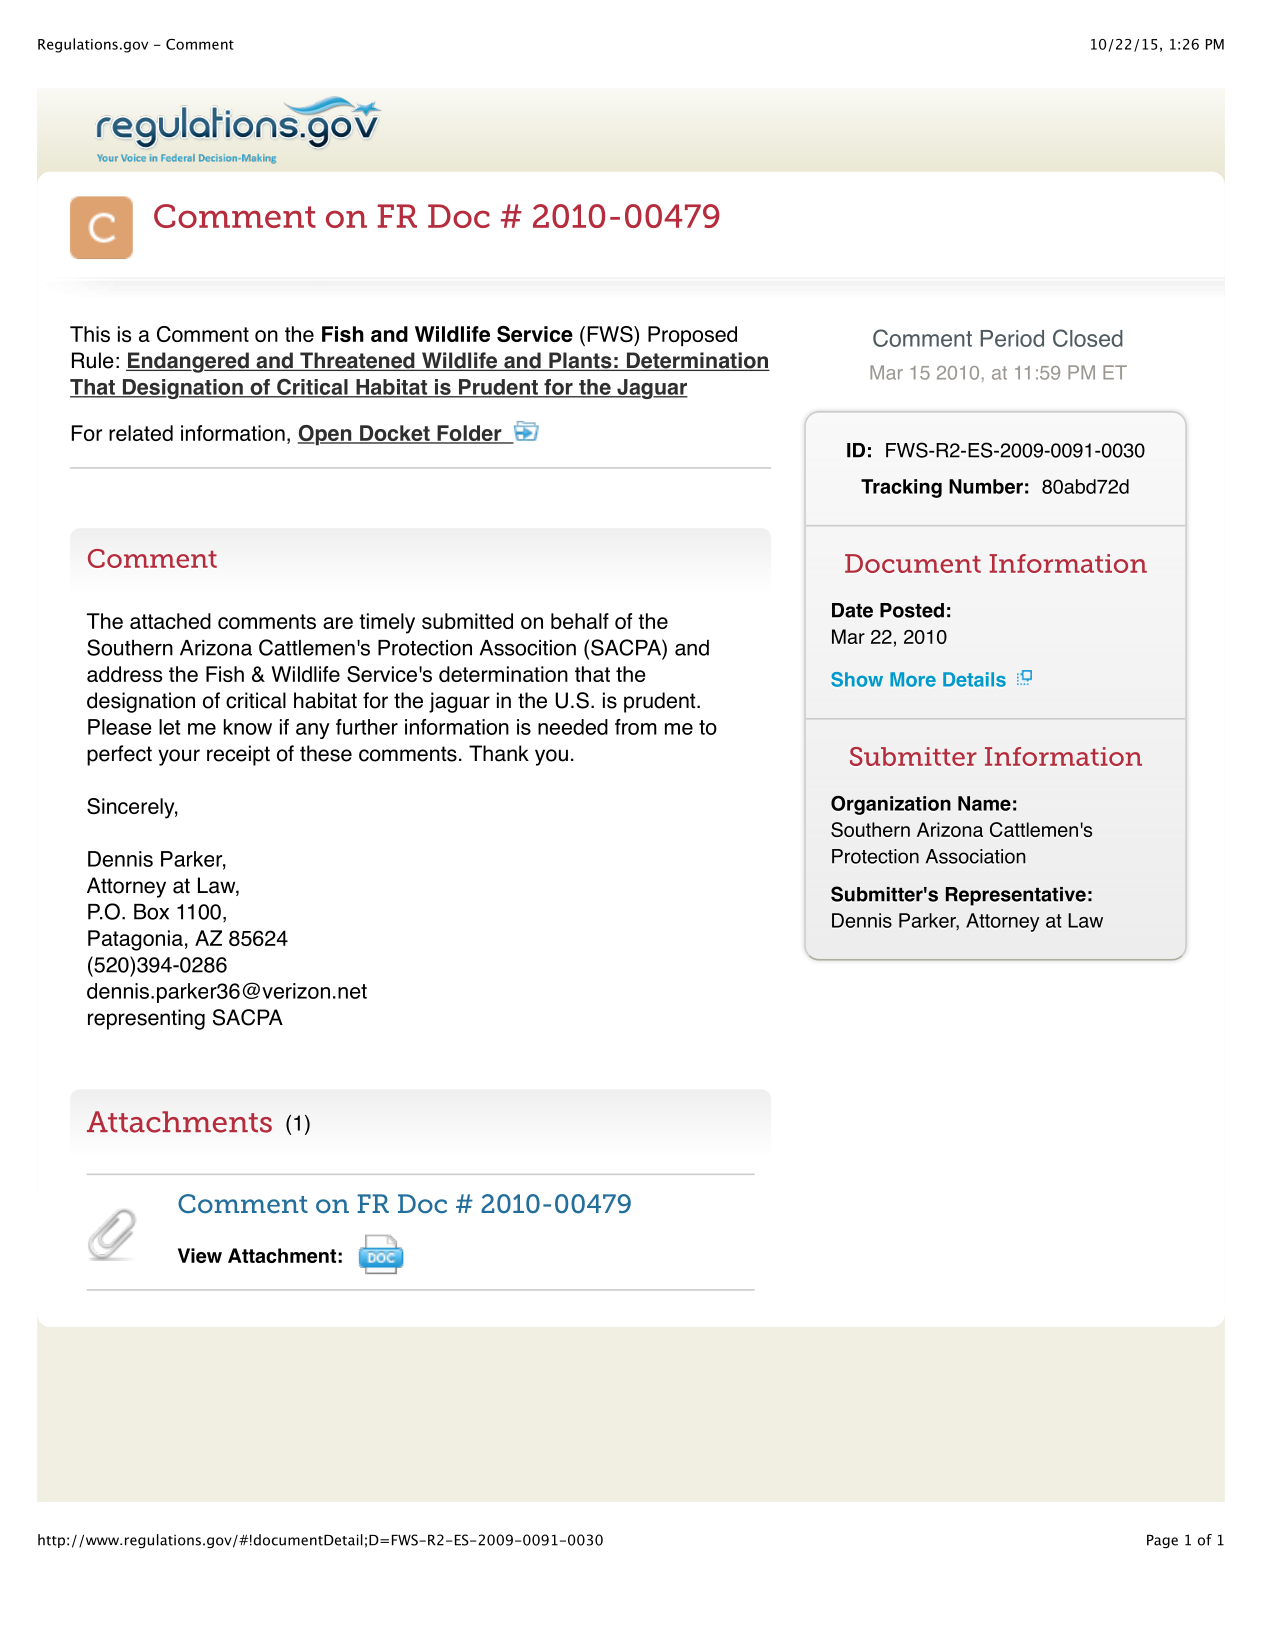  Describe the element at coordinates (1016, 896) in the image. I see `Representative` at that location.
